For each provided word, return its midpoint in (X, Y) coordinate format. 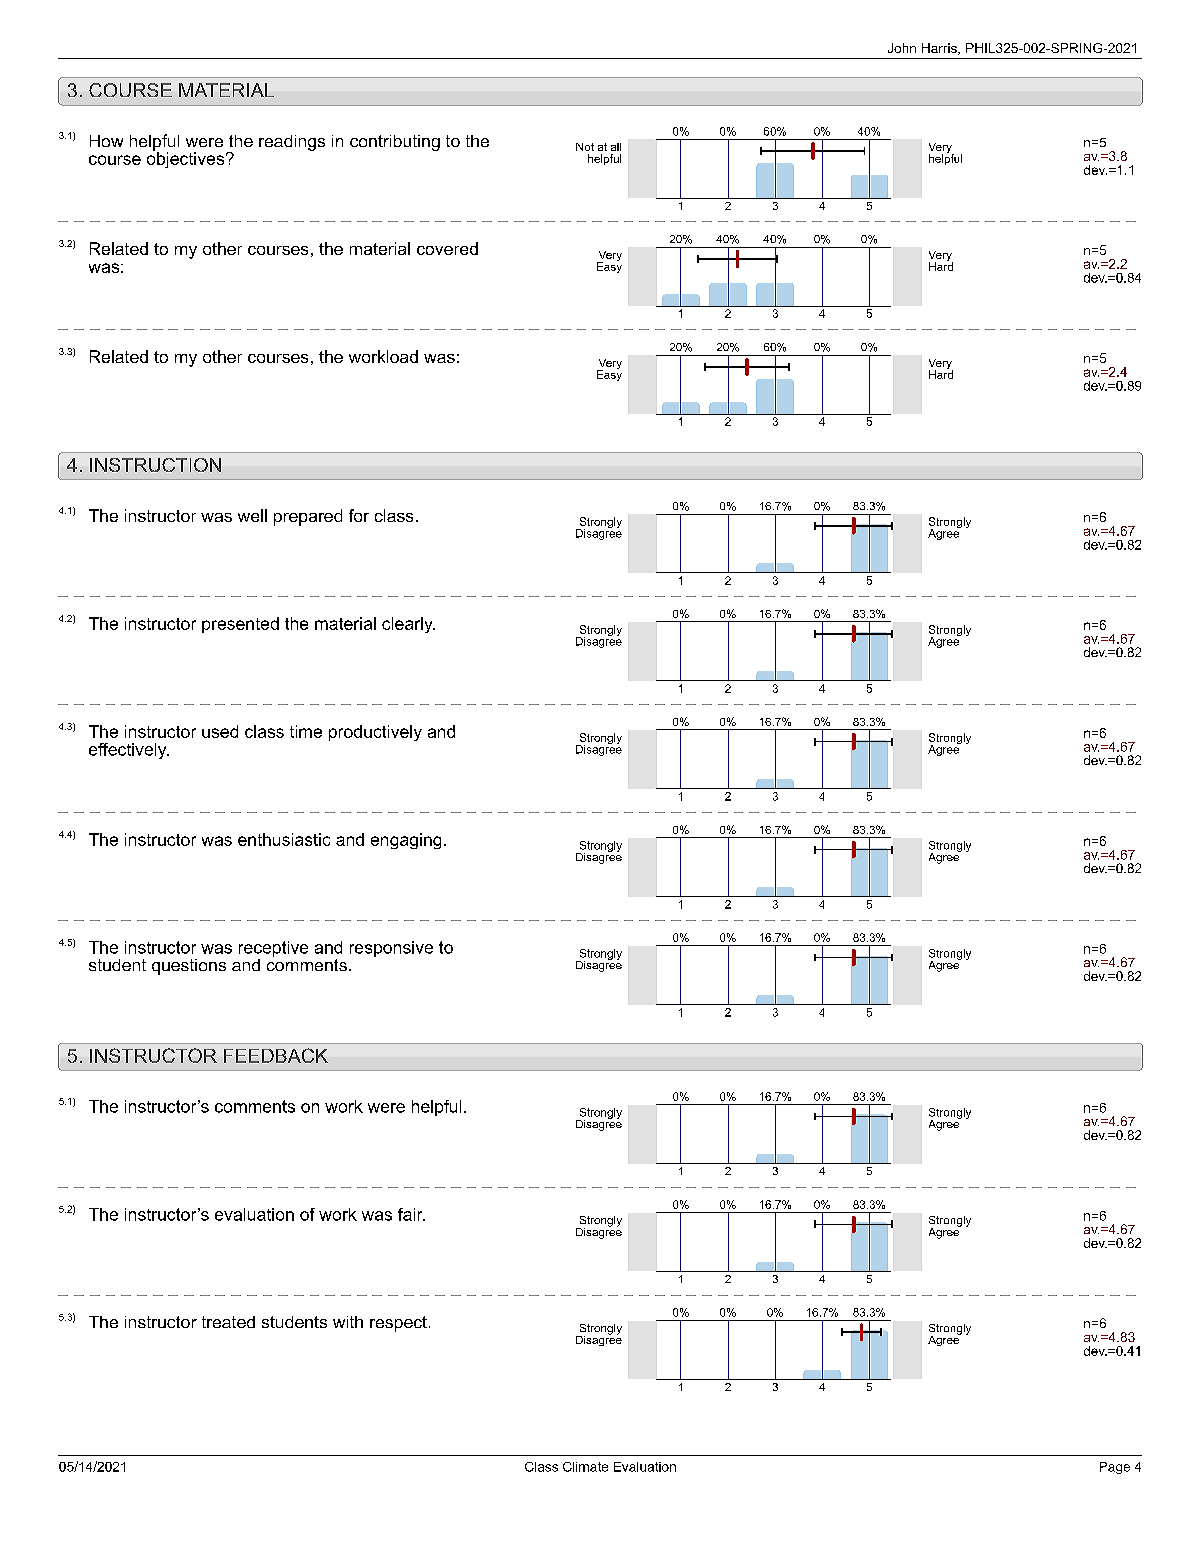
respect (398, 1324)
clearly (408, 625)
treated (228, 1322)
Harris (940, 49)
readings (292, 143)
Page (1115, 1468)
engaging (406, 841)
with (348, 1322)
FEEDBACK (276, 1055)
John (902, 48)
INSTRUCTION (155, 465)
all (616, 147)
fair (411, 1214)
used (220, 731)
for (359, 515)
